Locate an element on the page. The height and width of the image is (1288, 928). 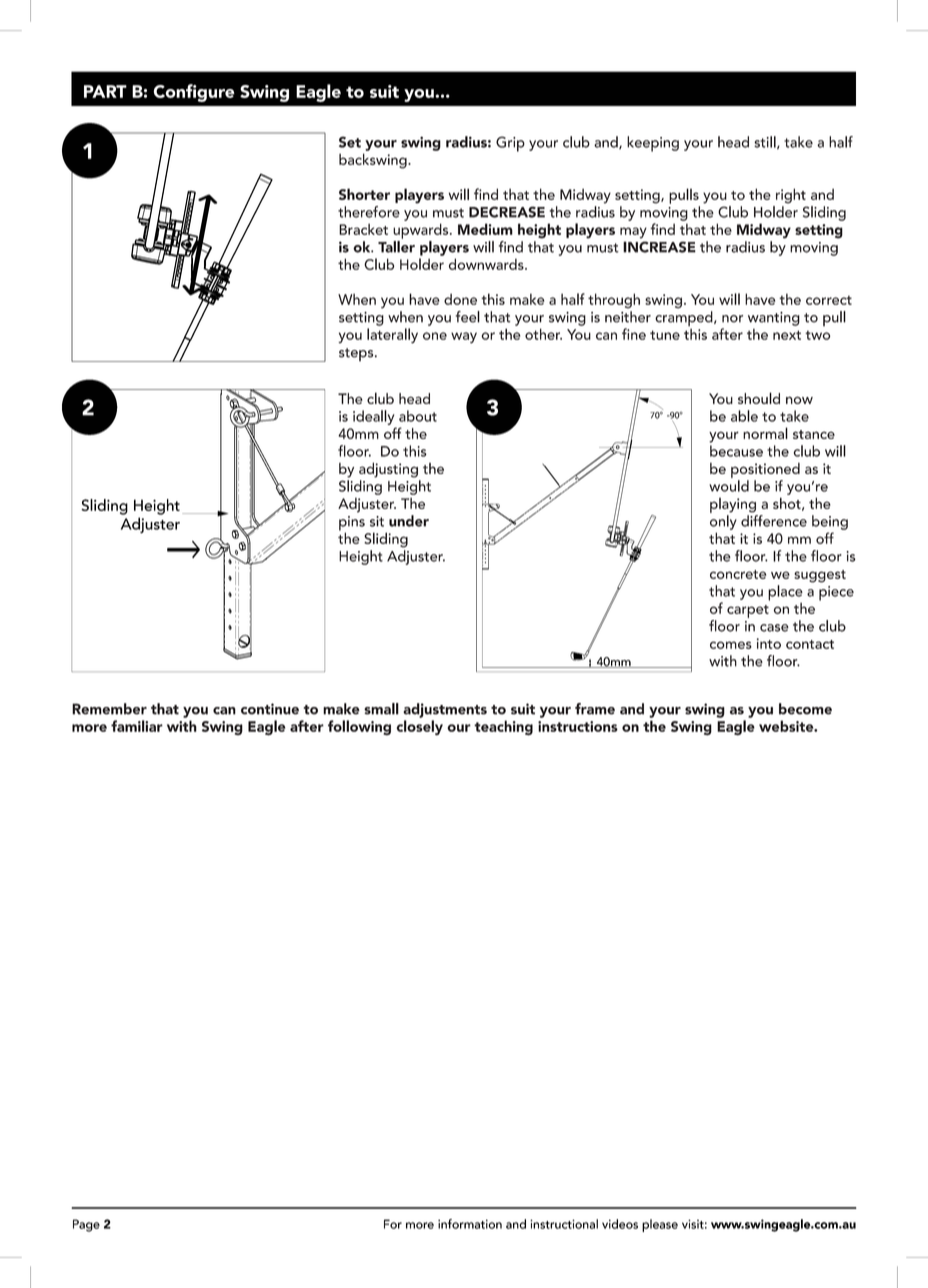
wanting is located at coordinates (774, 319).
